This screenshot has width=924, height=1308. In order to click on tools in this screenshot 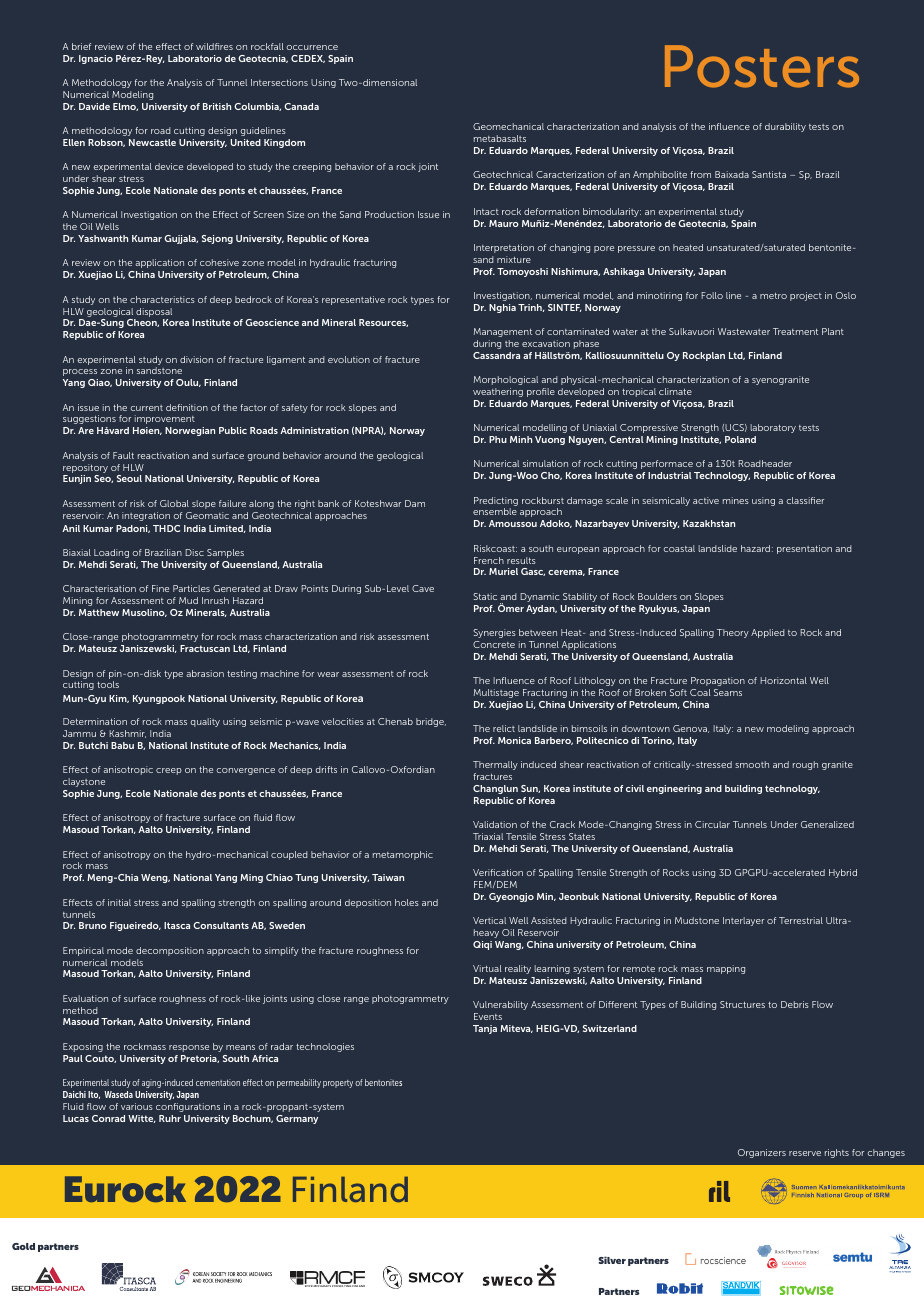, I will do `click(108, 684)`.
